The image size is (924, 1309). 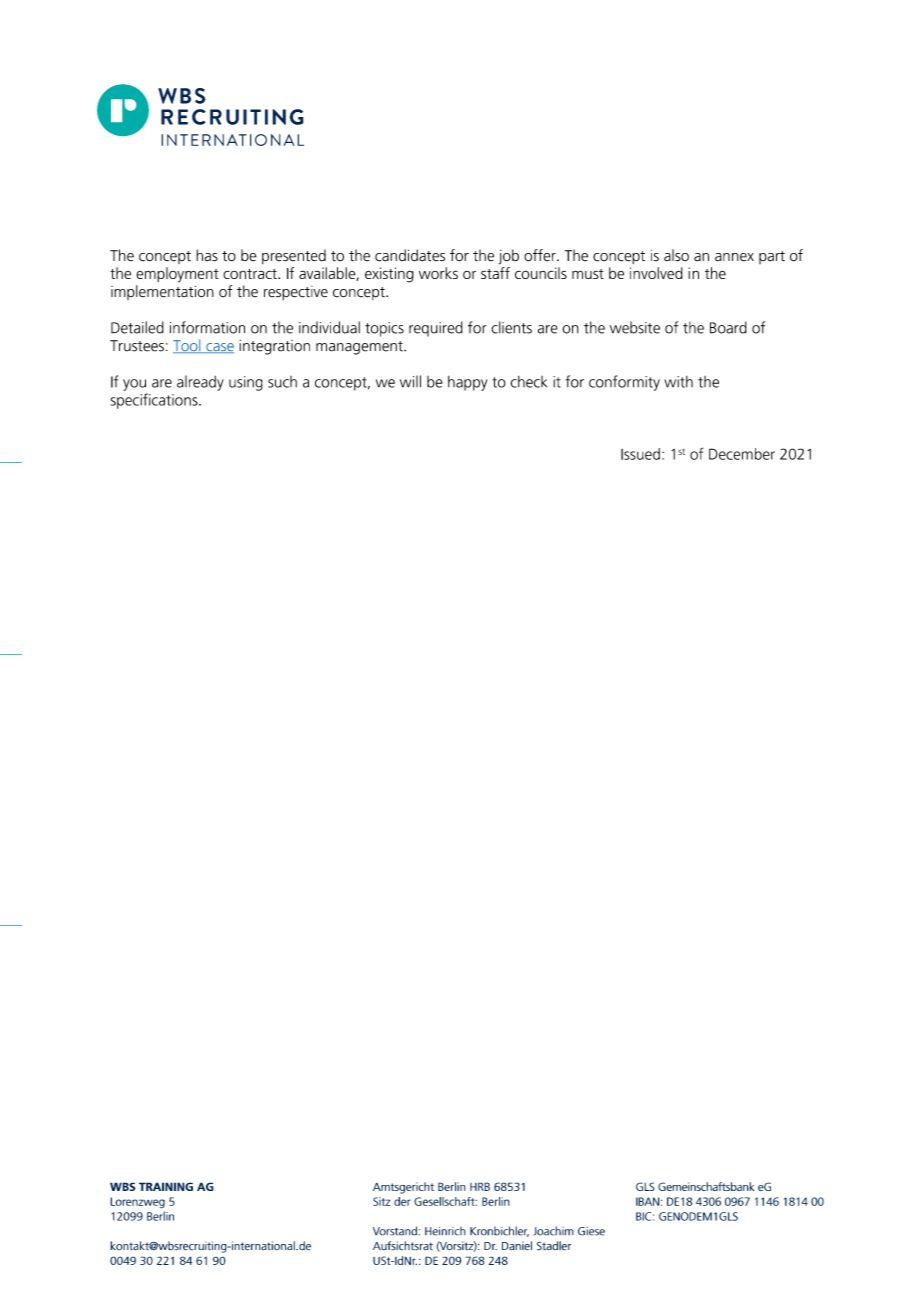 I want to click on candidates, so click(x=410, y=255).
